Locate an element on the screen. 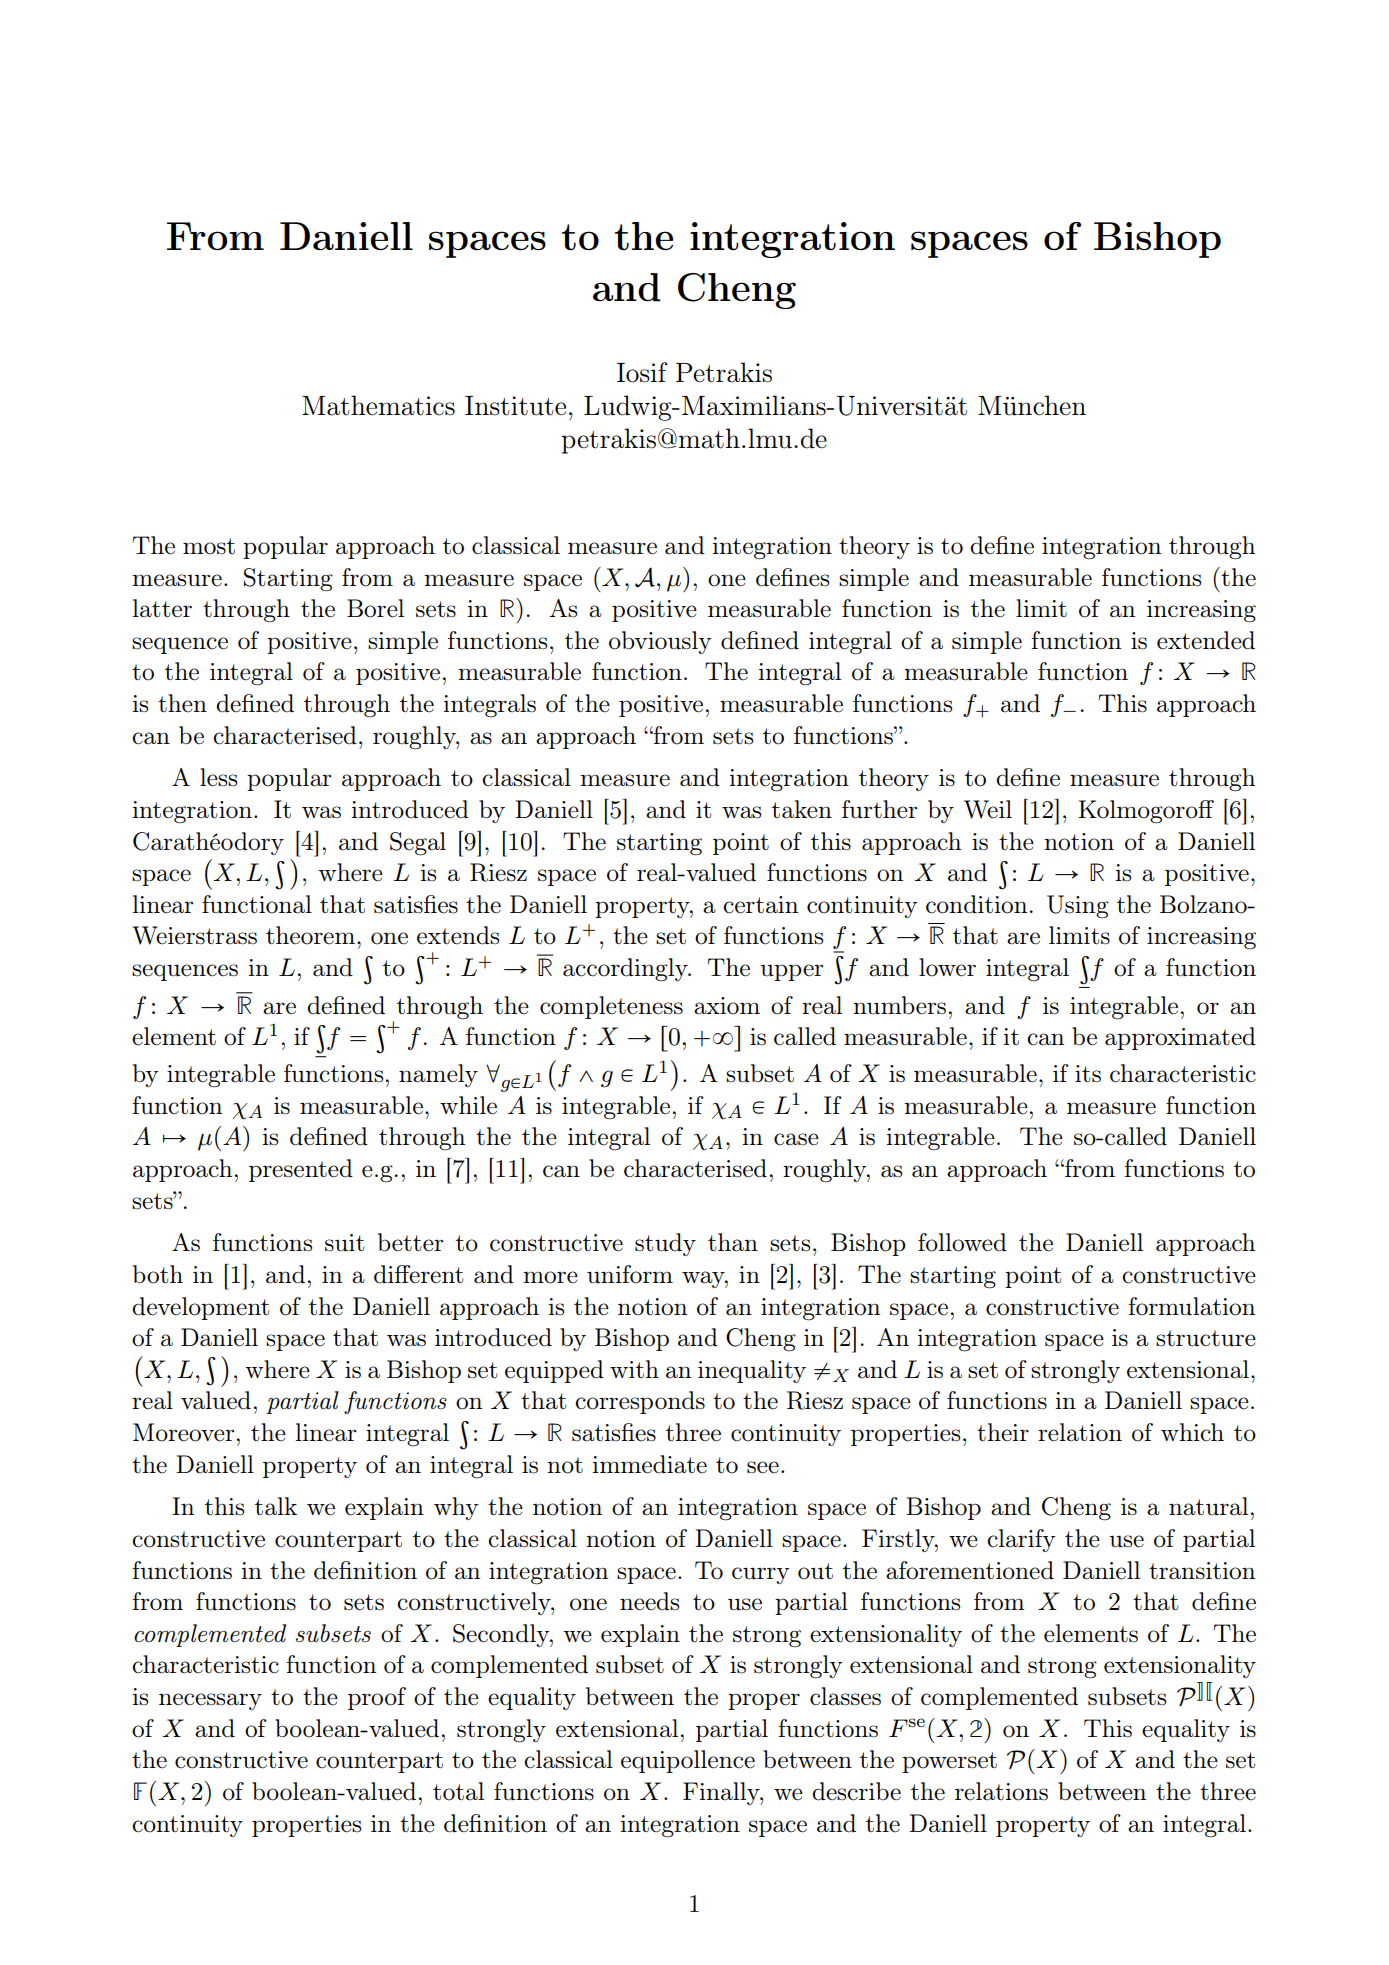  approximated is located at coordinates (1180, 1038).
